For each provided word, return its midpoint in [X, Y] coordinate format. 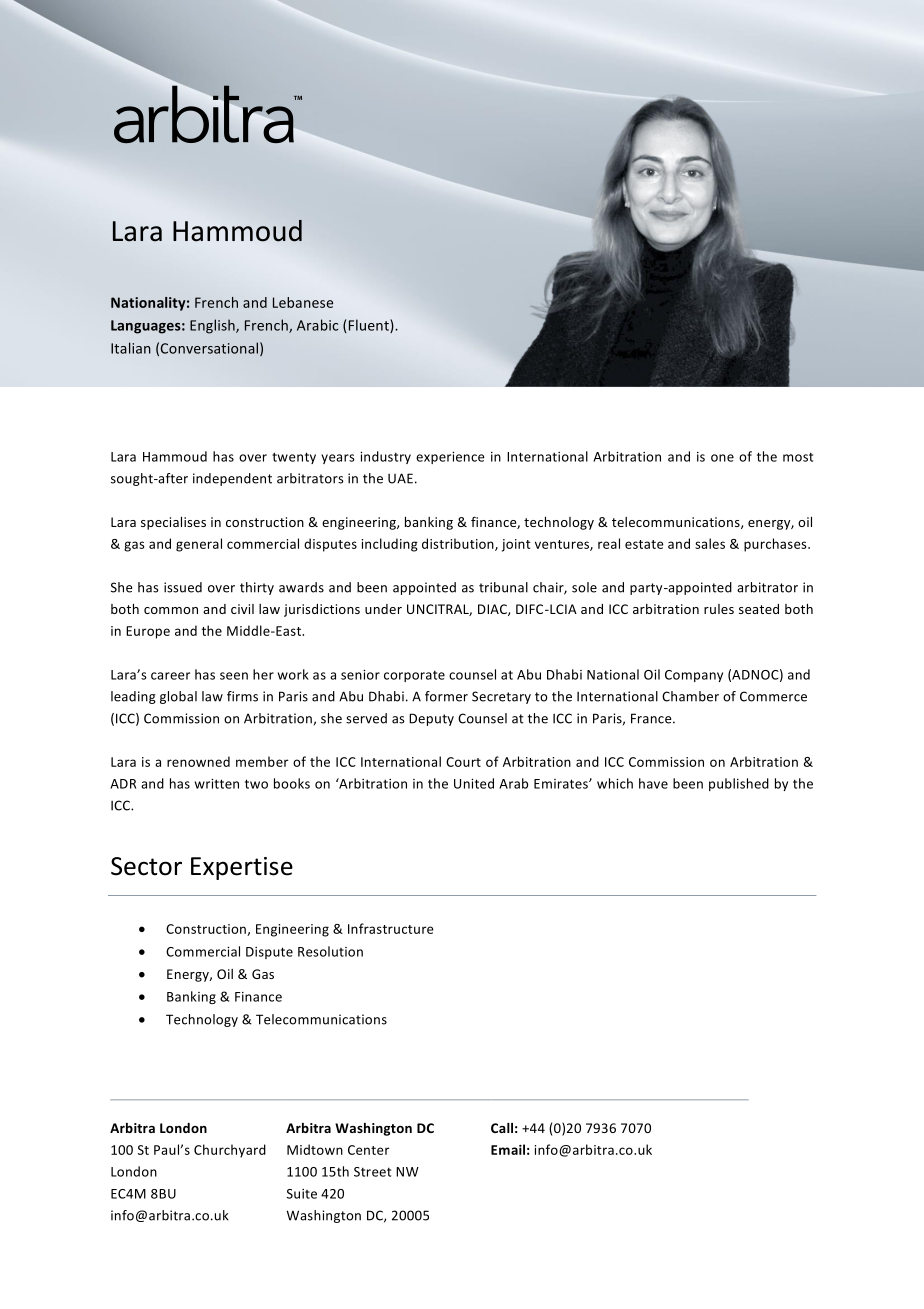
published [739, 784]
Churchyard [230, 1151]
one [722, 458]
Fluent [368, 326]
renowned [198, 761]
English [213, 326]
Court [463, 762]
